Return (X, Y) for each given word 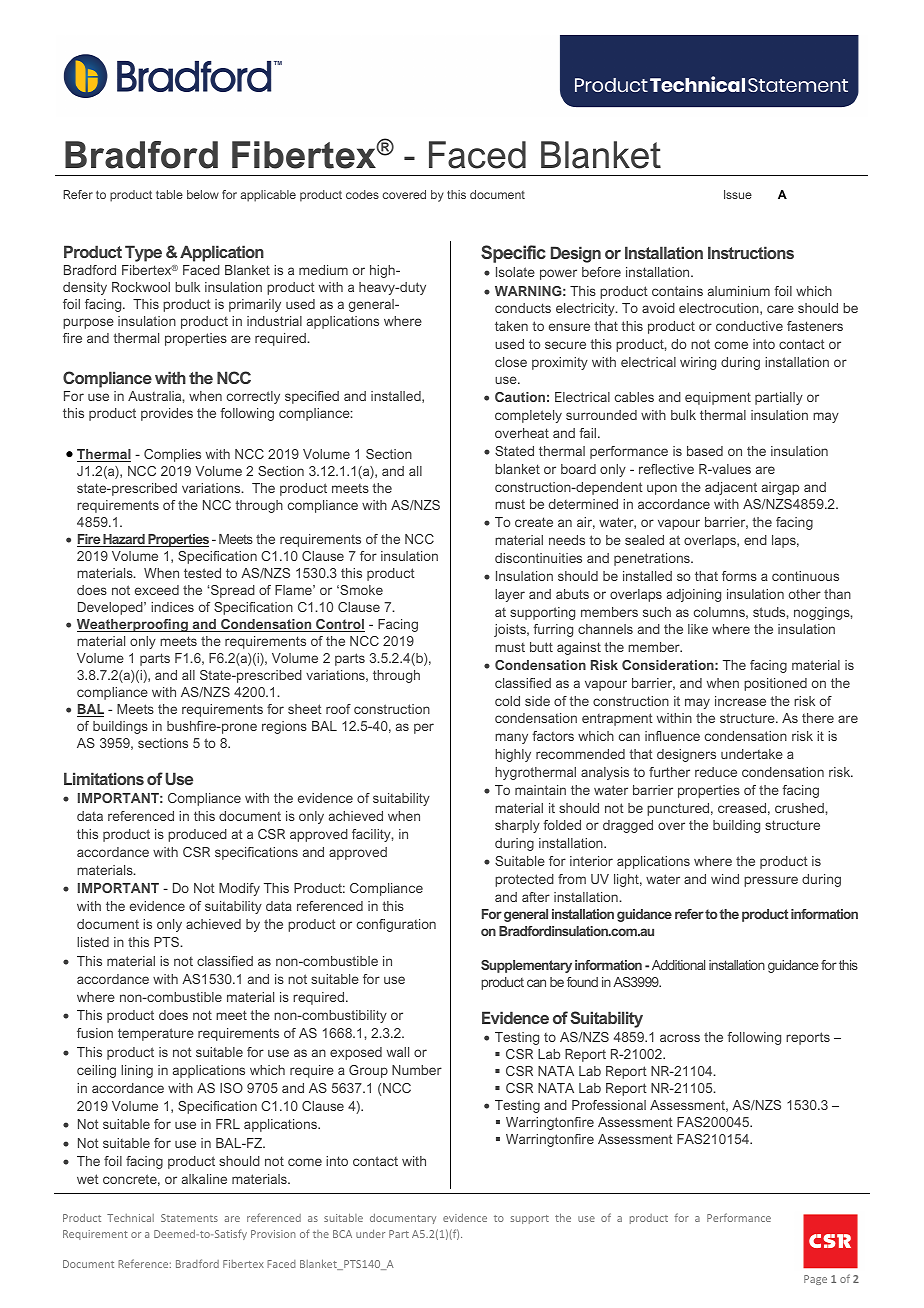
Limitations (104, 778)
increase (740, 701)
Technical (130, 1218)
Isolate (515, 272)
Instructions (751, 252)
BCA (342, 1234)
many (511, 738)
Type (143, 253)
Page (815, 1280)
